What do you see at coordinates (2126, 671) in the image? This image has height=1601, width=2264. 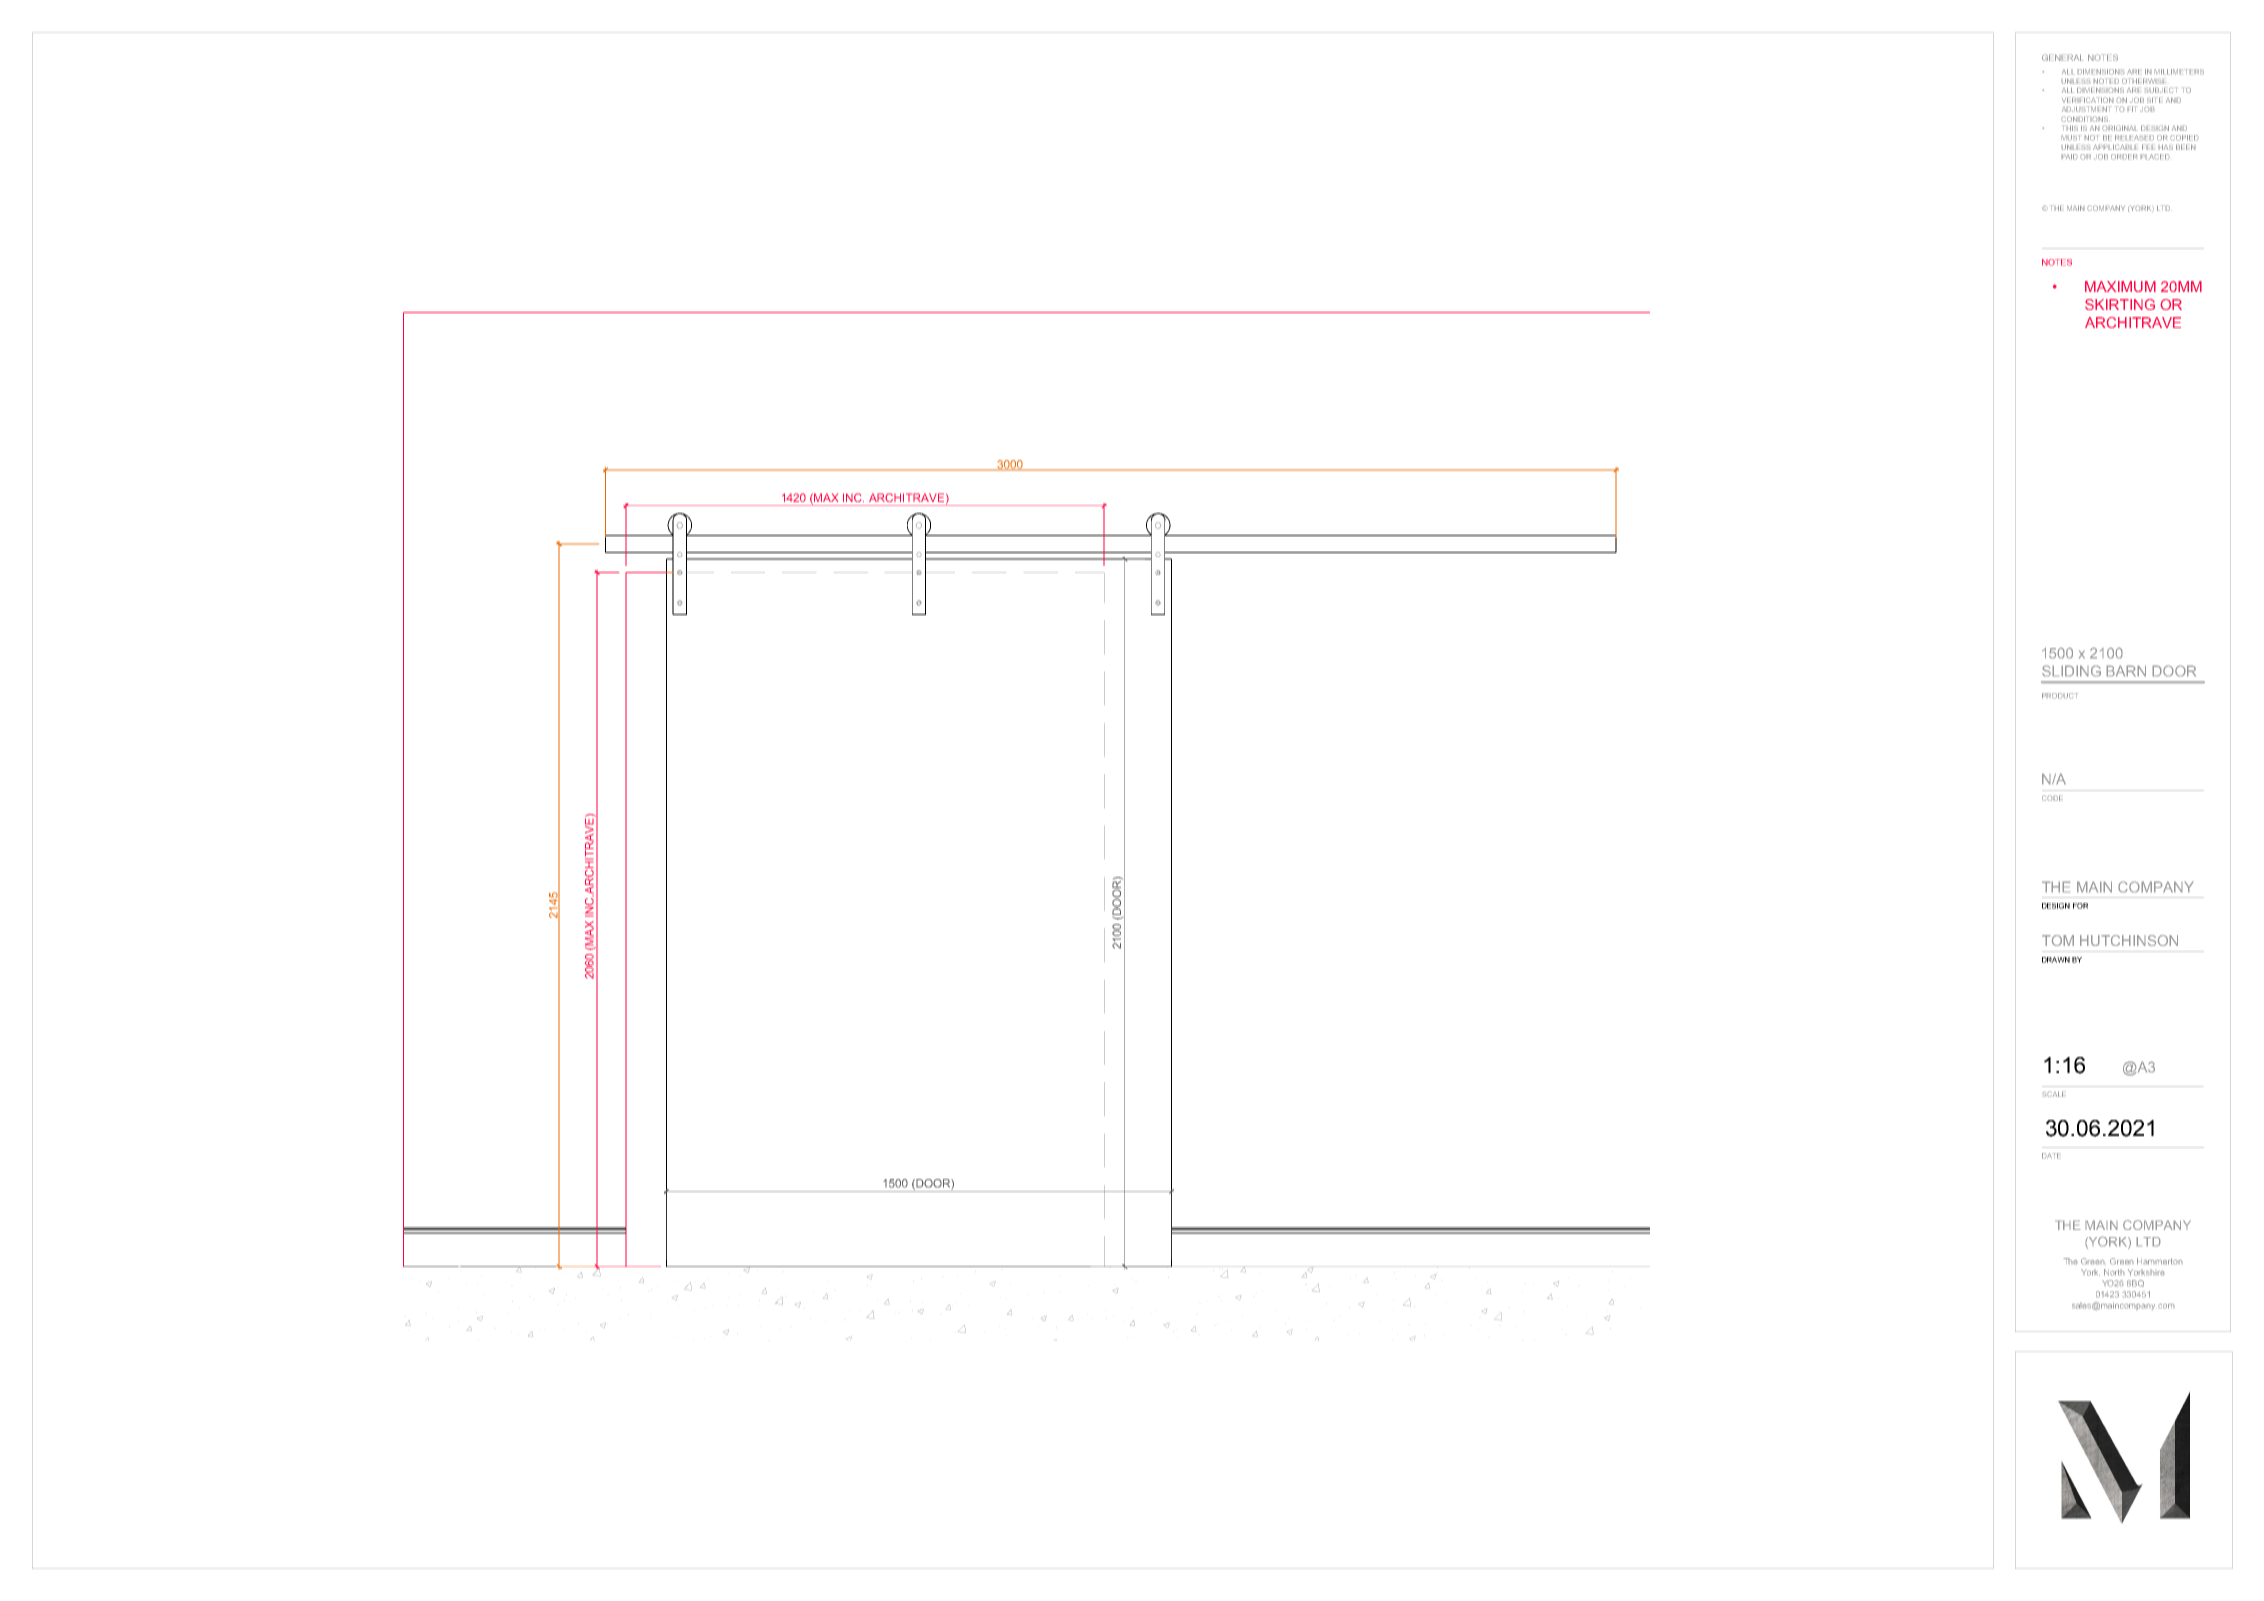 I see `BARN` at bounding box center [2126, 671].
